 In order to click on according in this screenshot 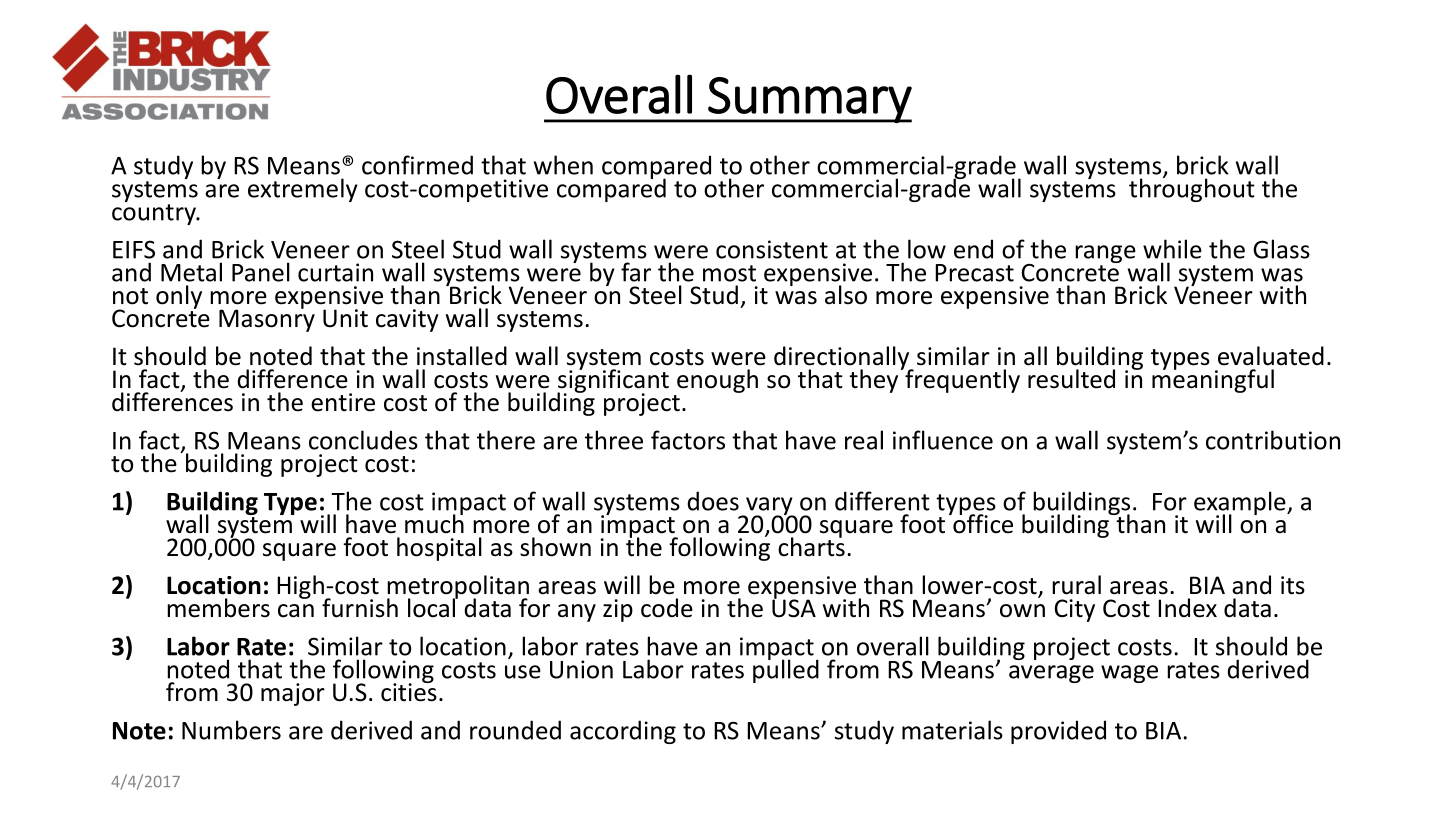, I will do `click(623, 732)`.
